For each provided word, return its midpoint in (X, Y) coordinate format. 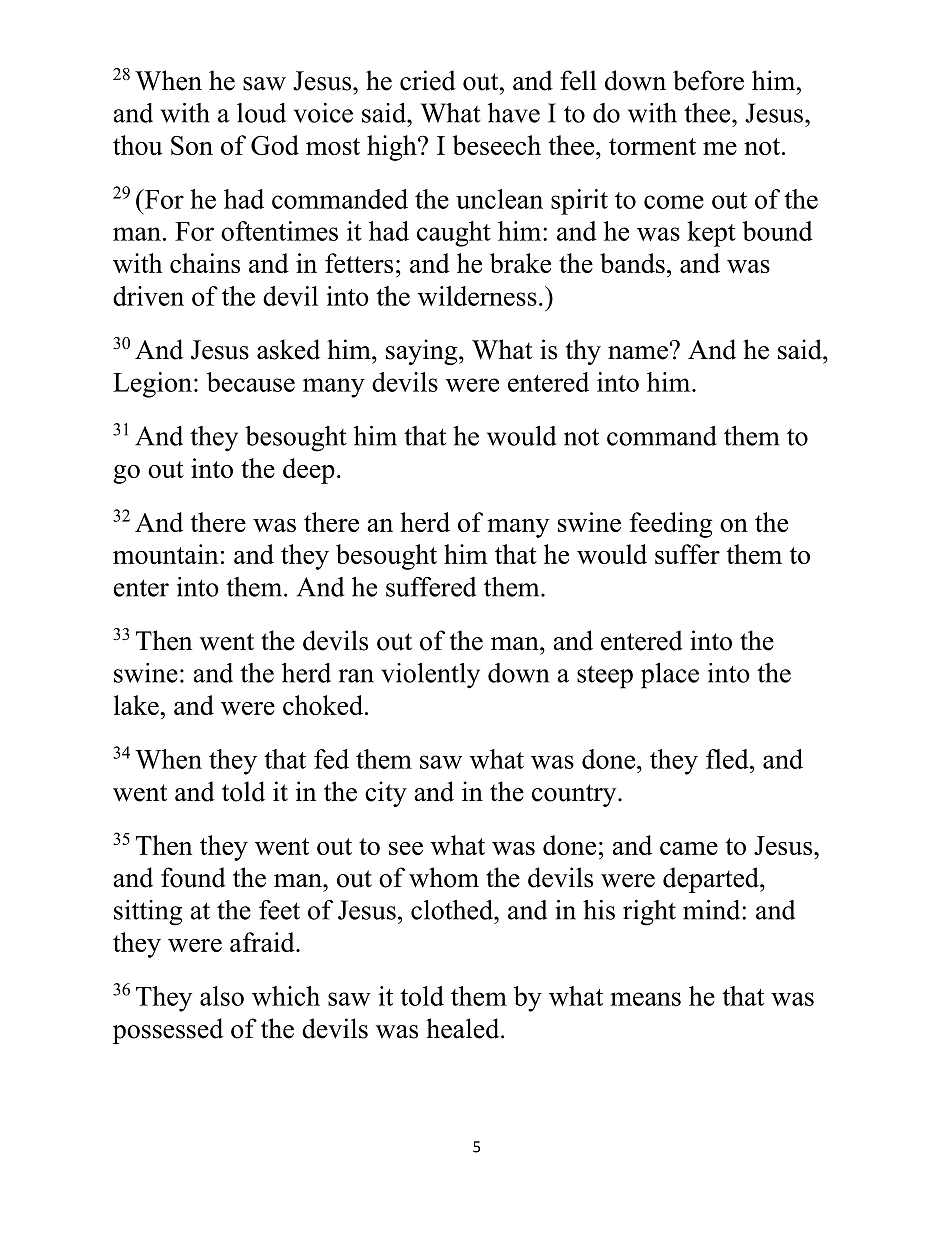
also (222, 996)
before (708, 80)
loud (261, 113)
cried (428, 80)
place (670, 676)
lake (137, 705)
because (251, 382)
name (638, 353)
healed (464, 1028)
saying (423, 352)
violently (430, 676)
